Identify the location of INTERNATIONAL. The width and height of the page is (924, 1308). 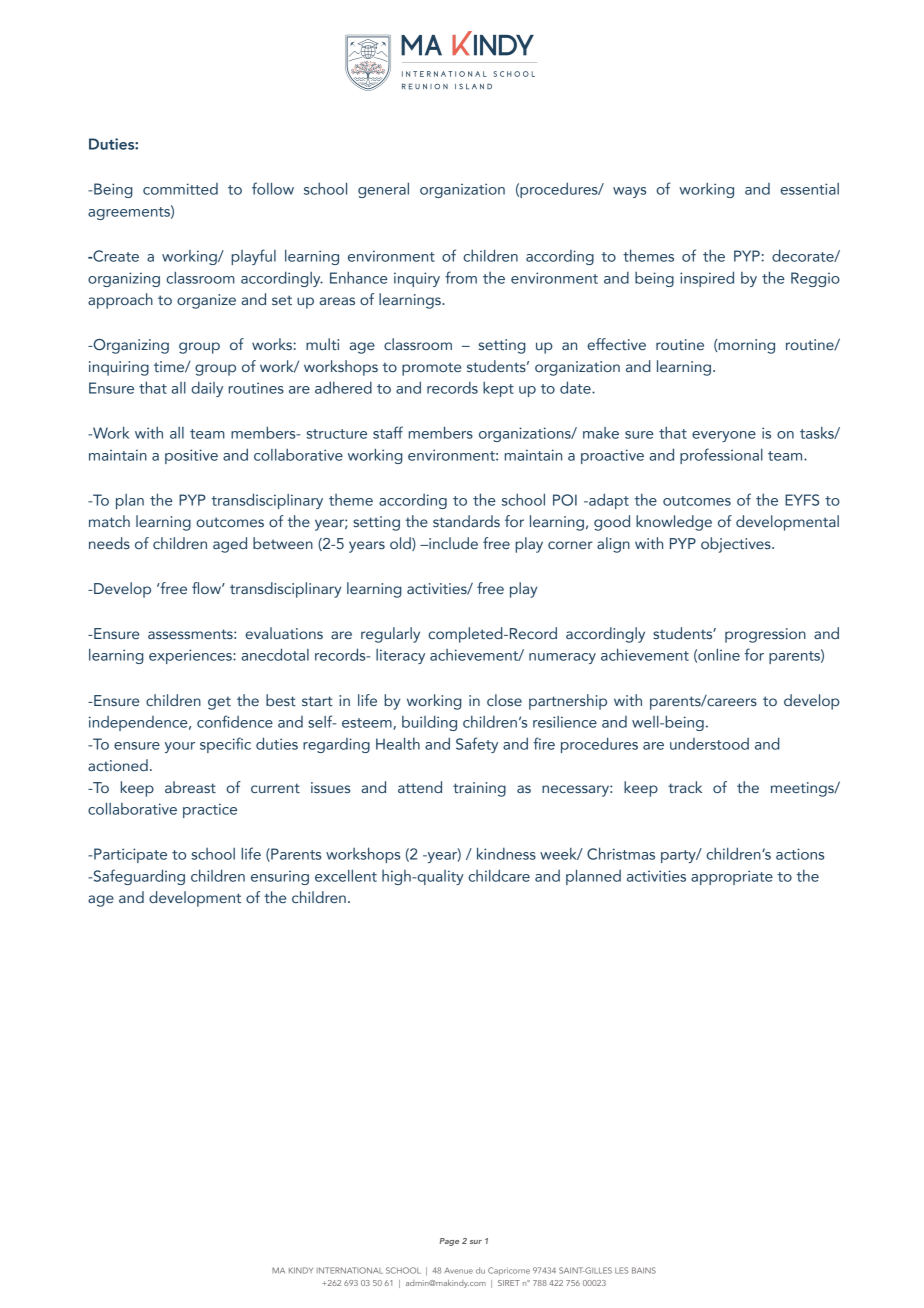
(350, 1270).
